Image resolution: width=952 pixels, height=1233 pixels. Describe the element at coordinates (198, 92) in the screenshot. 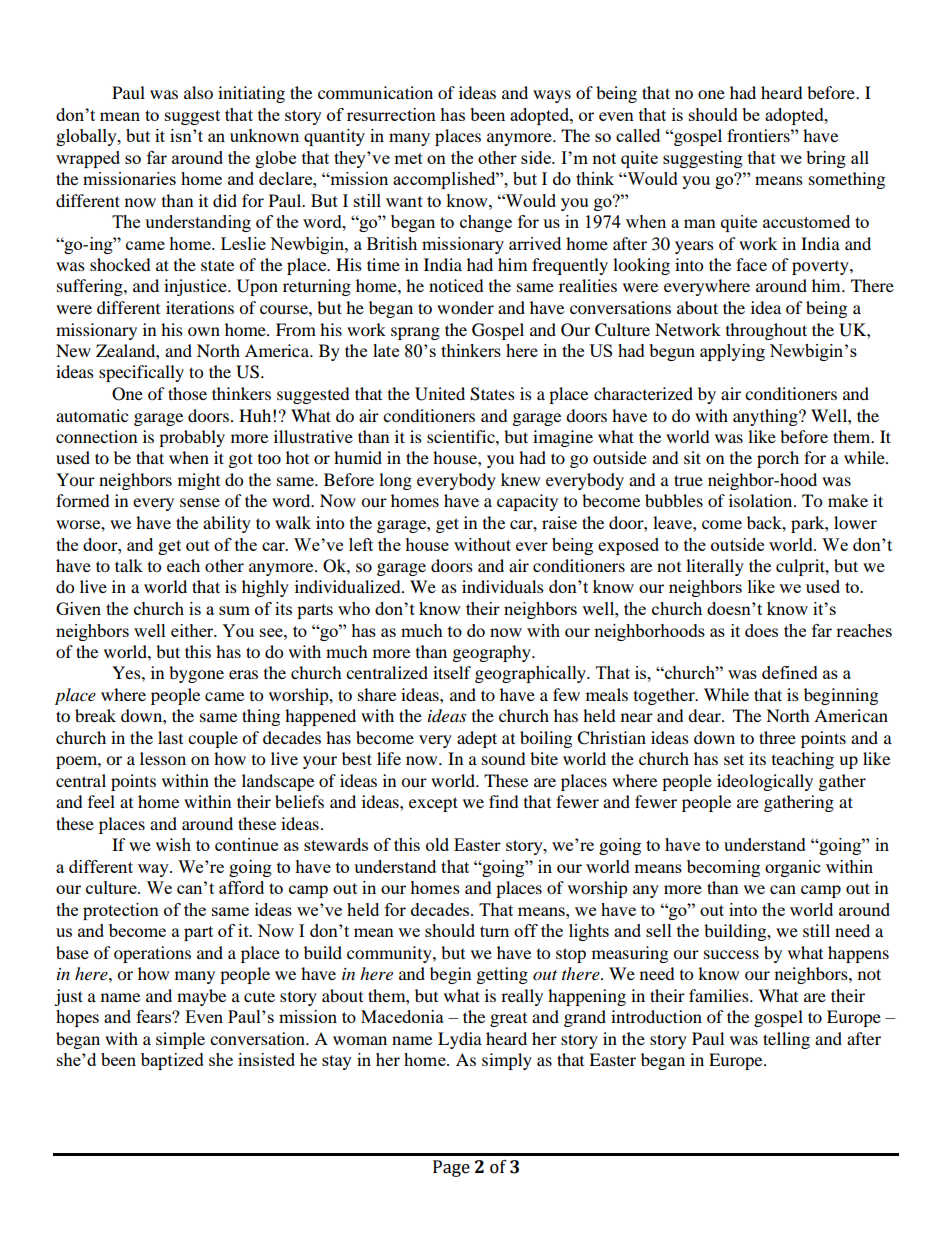

I see `also` at that location.
